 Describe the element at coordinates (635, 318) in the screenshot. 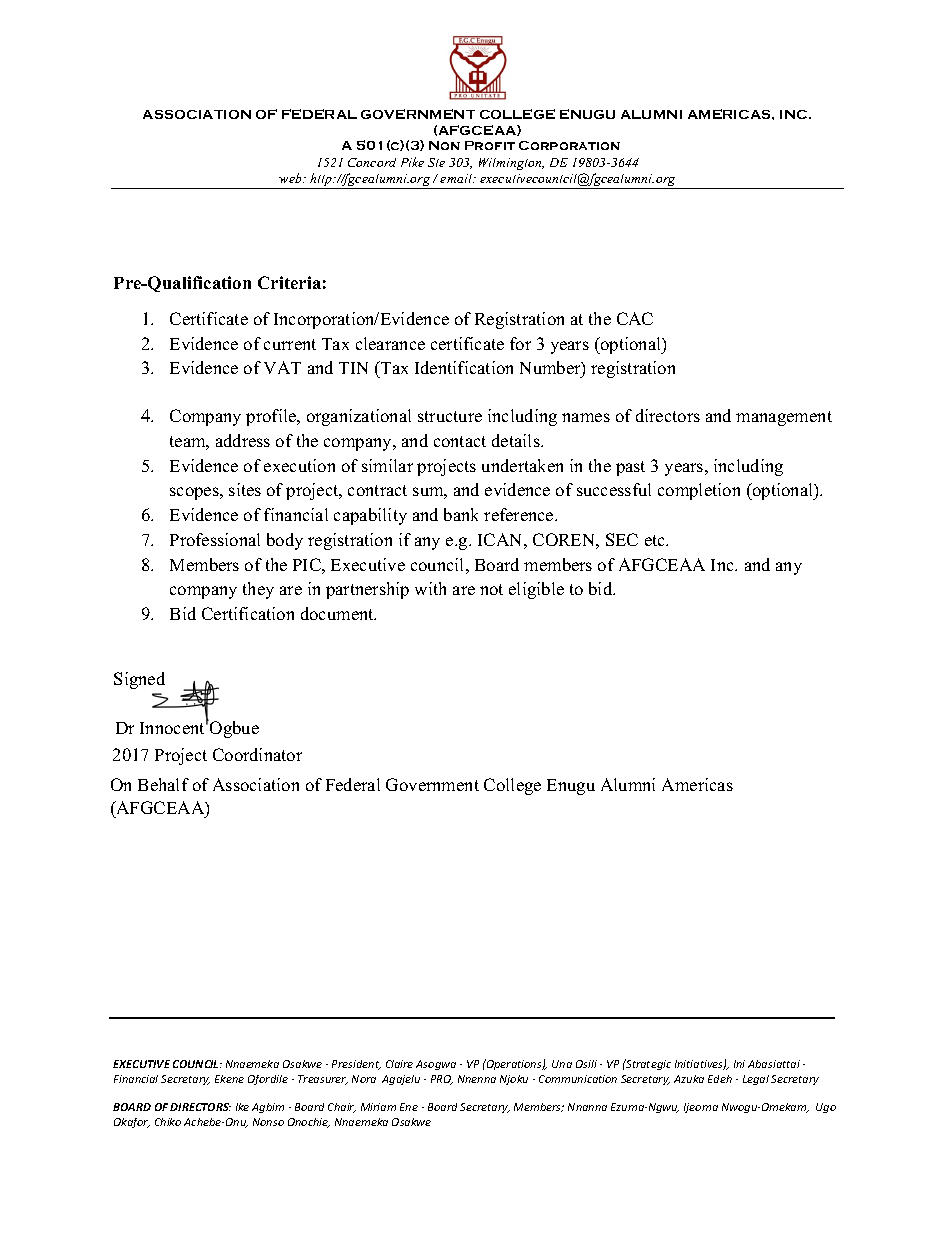

I see `CAC` at that location.
